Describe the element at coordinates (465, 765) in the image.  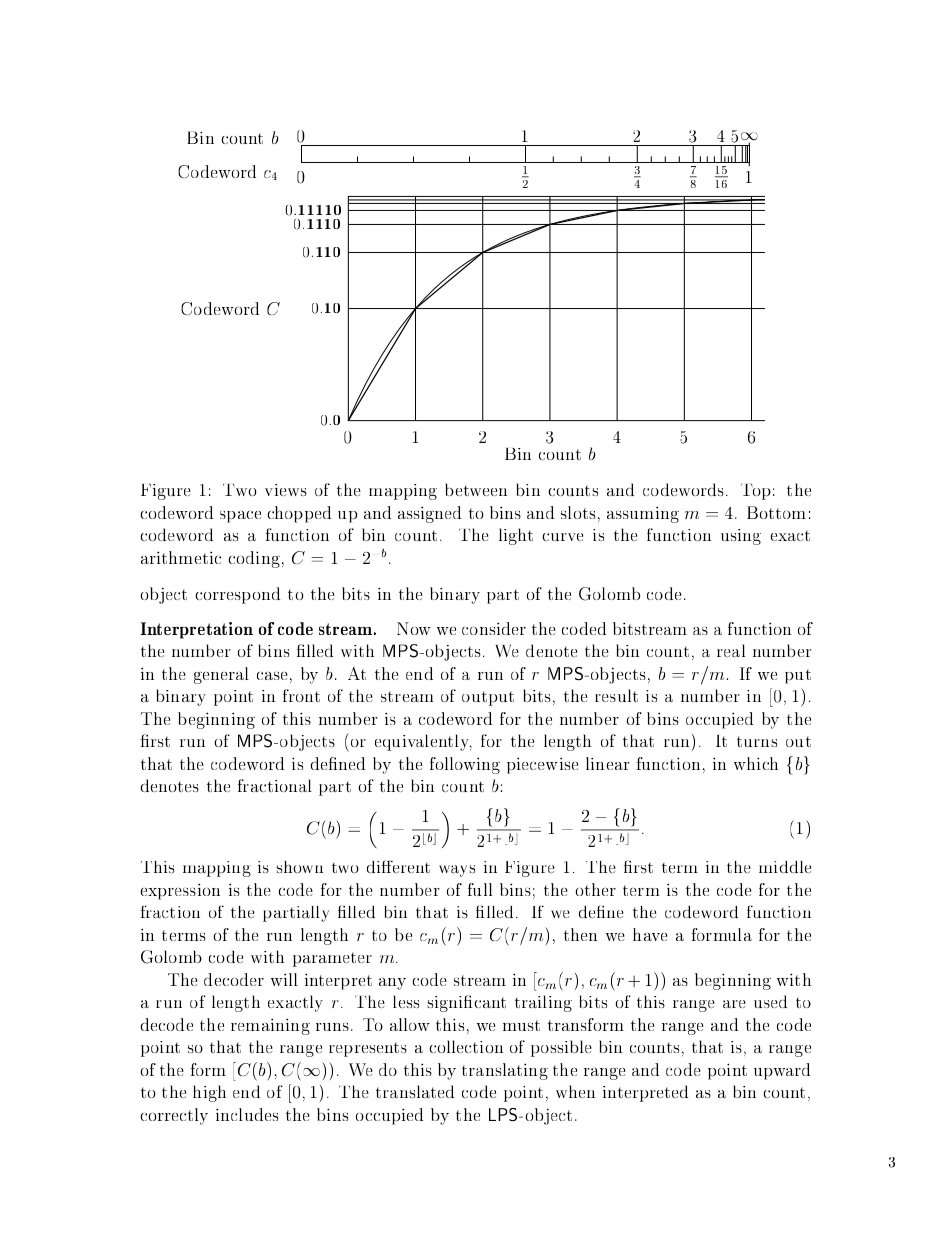
I see `following` at that location.
